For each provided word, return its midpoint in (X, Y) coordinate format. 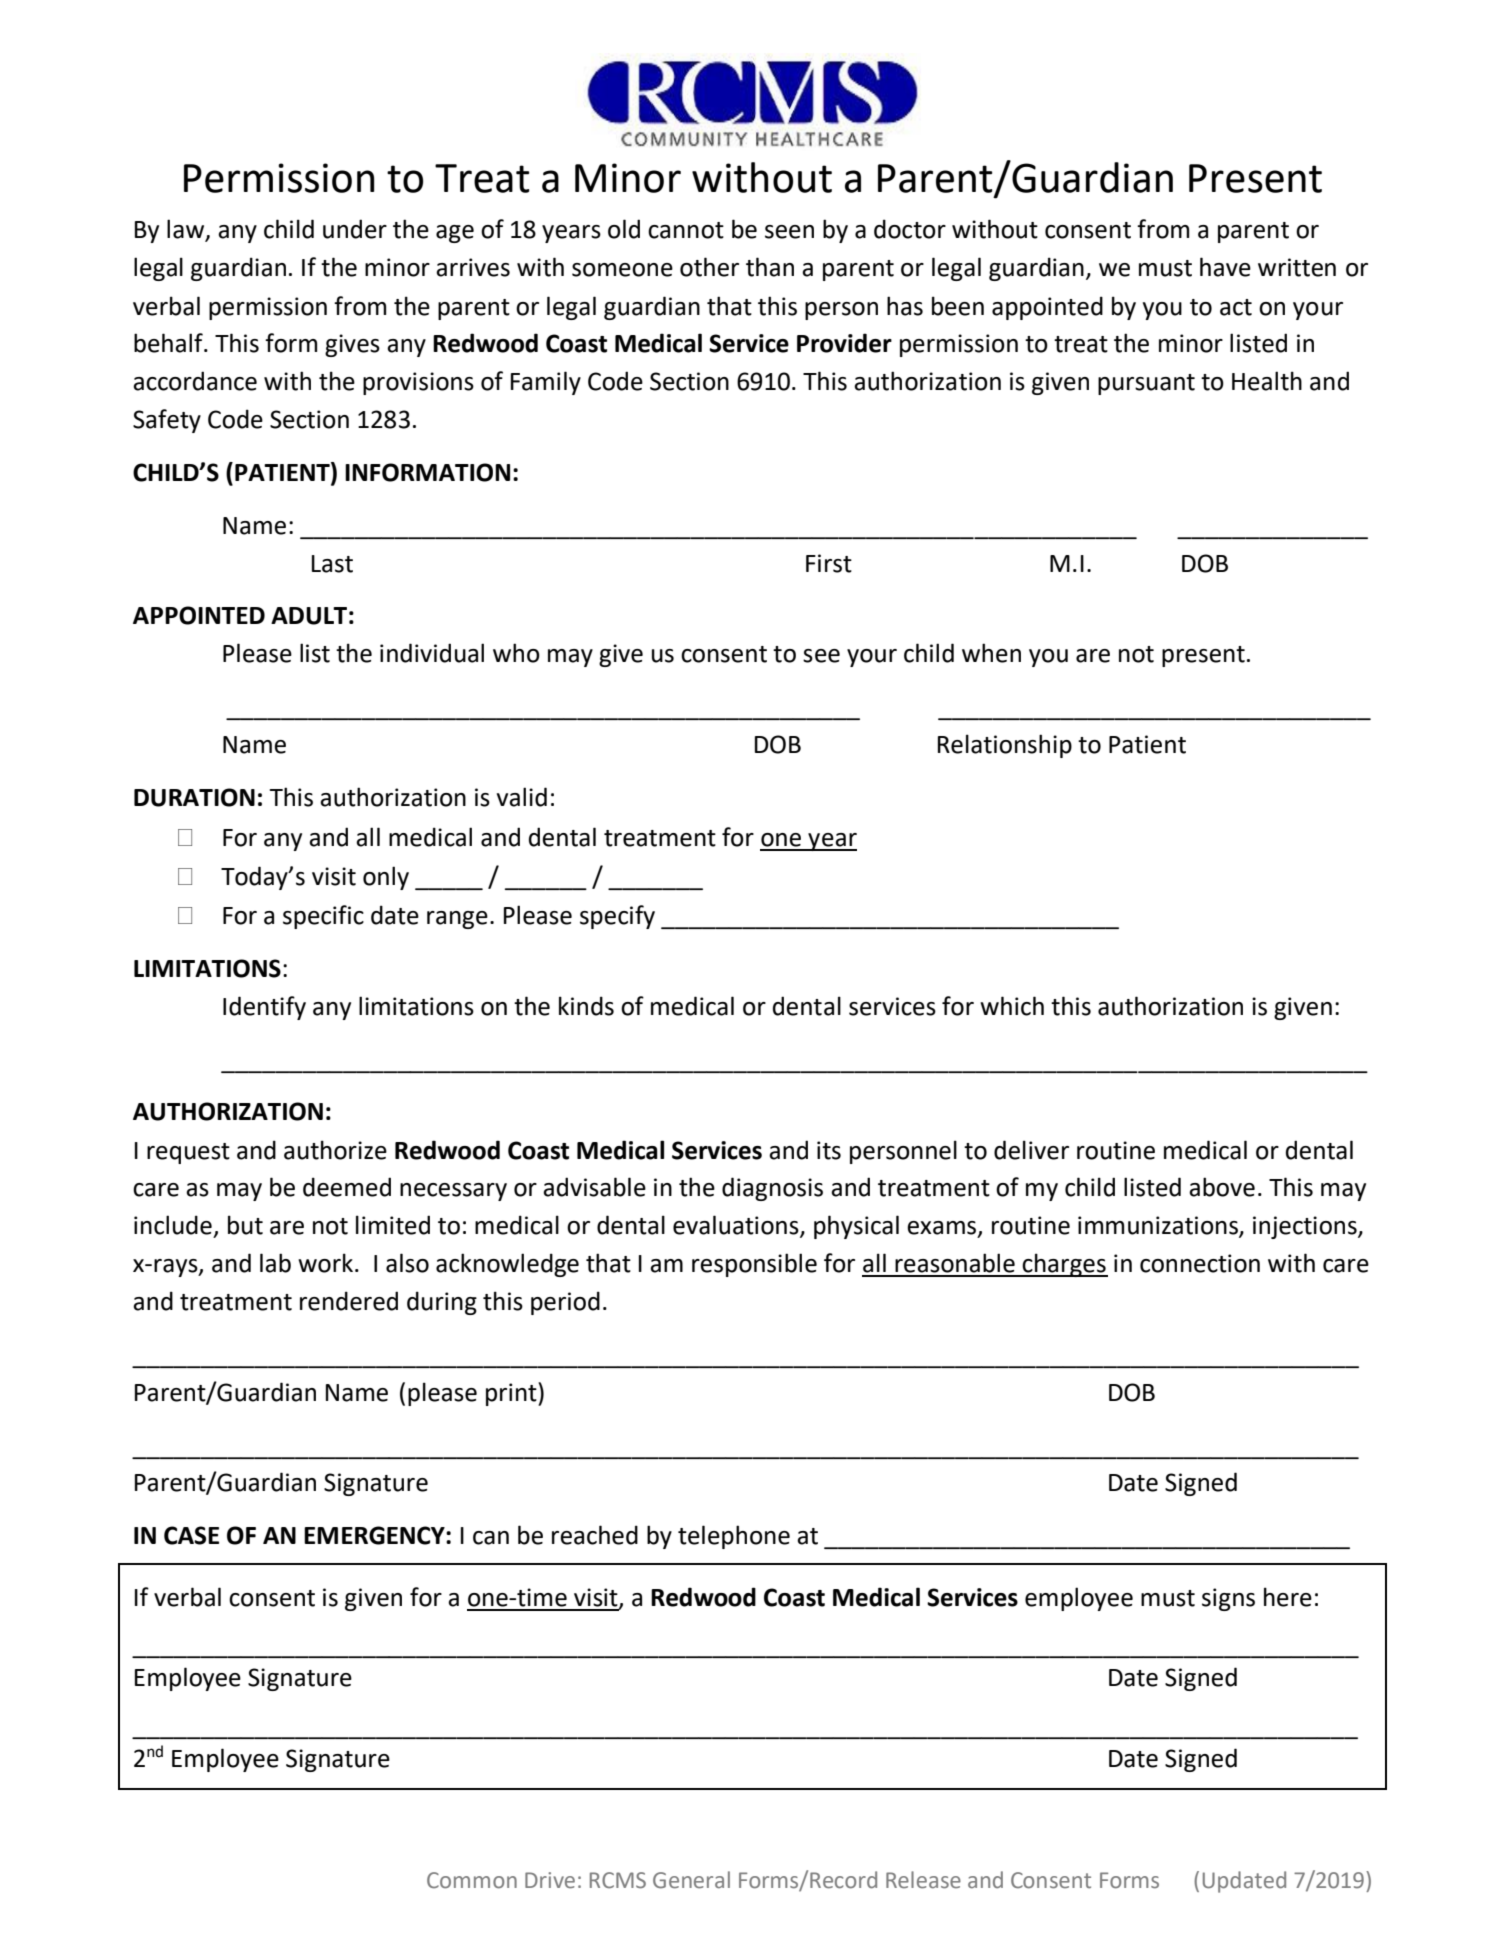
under (355, 229)
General (691, 1880)
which (1012, 1006)
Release (923, 1880)
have (1225, 267)
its (829, 1150)
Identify (264, 1008)
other (709, 267)
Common (472, 1880)
